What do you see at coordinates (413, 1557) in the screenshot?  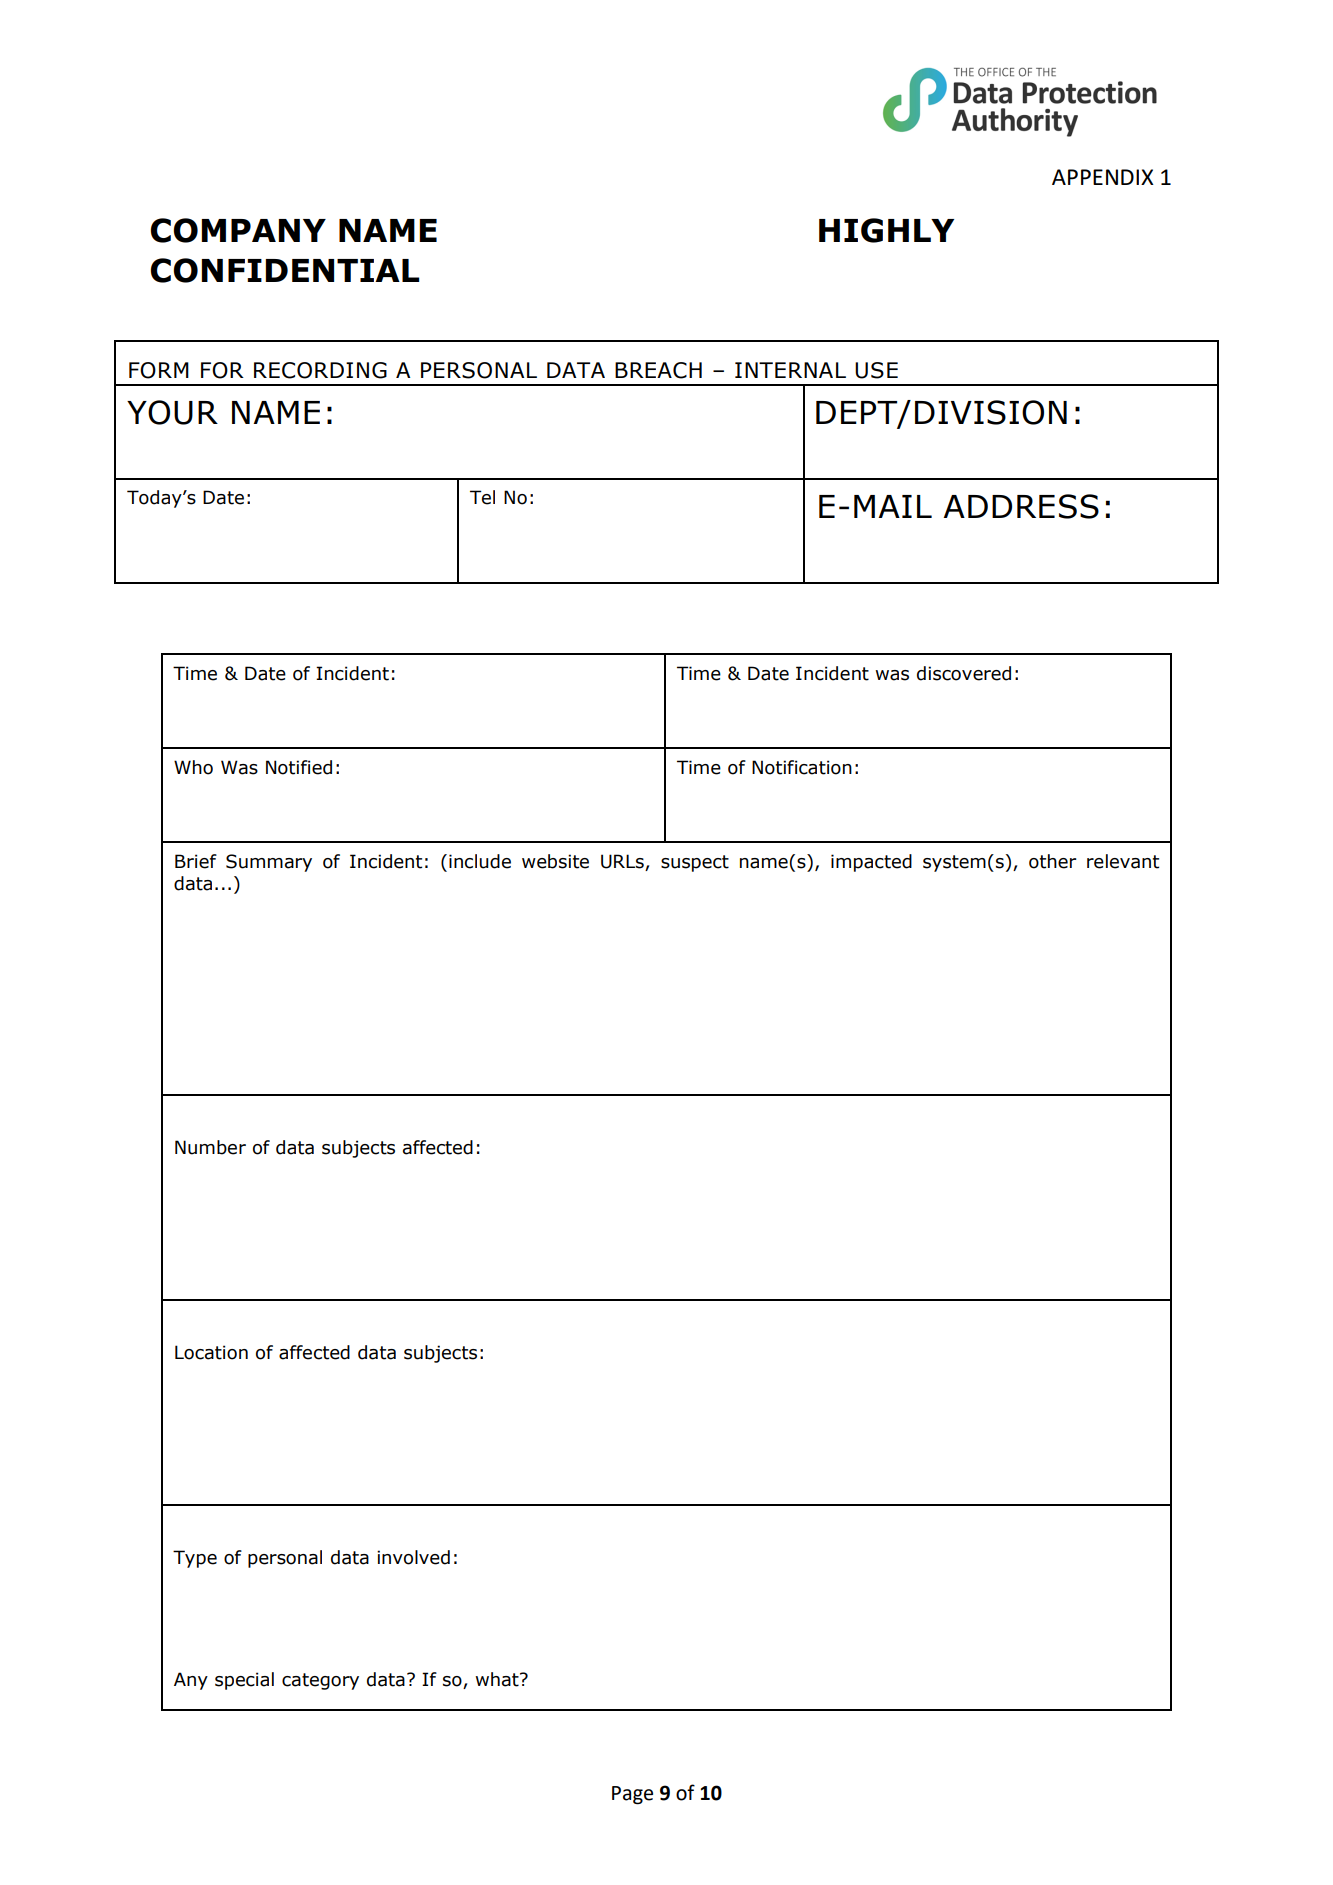 I see `involved` at bounding box center [413, 1557].
